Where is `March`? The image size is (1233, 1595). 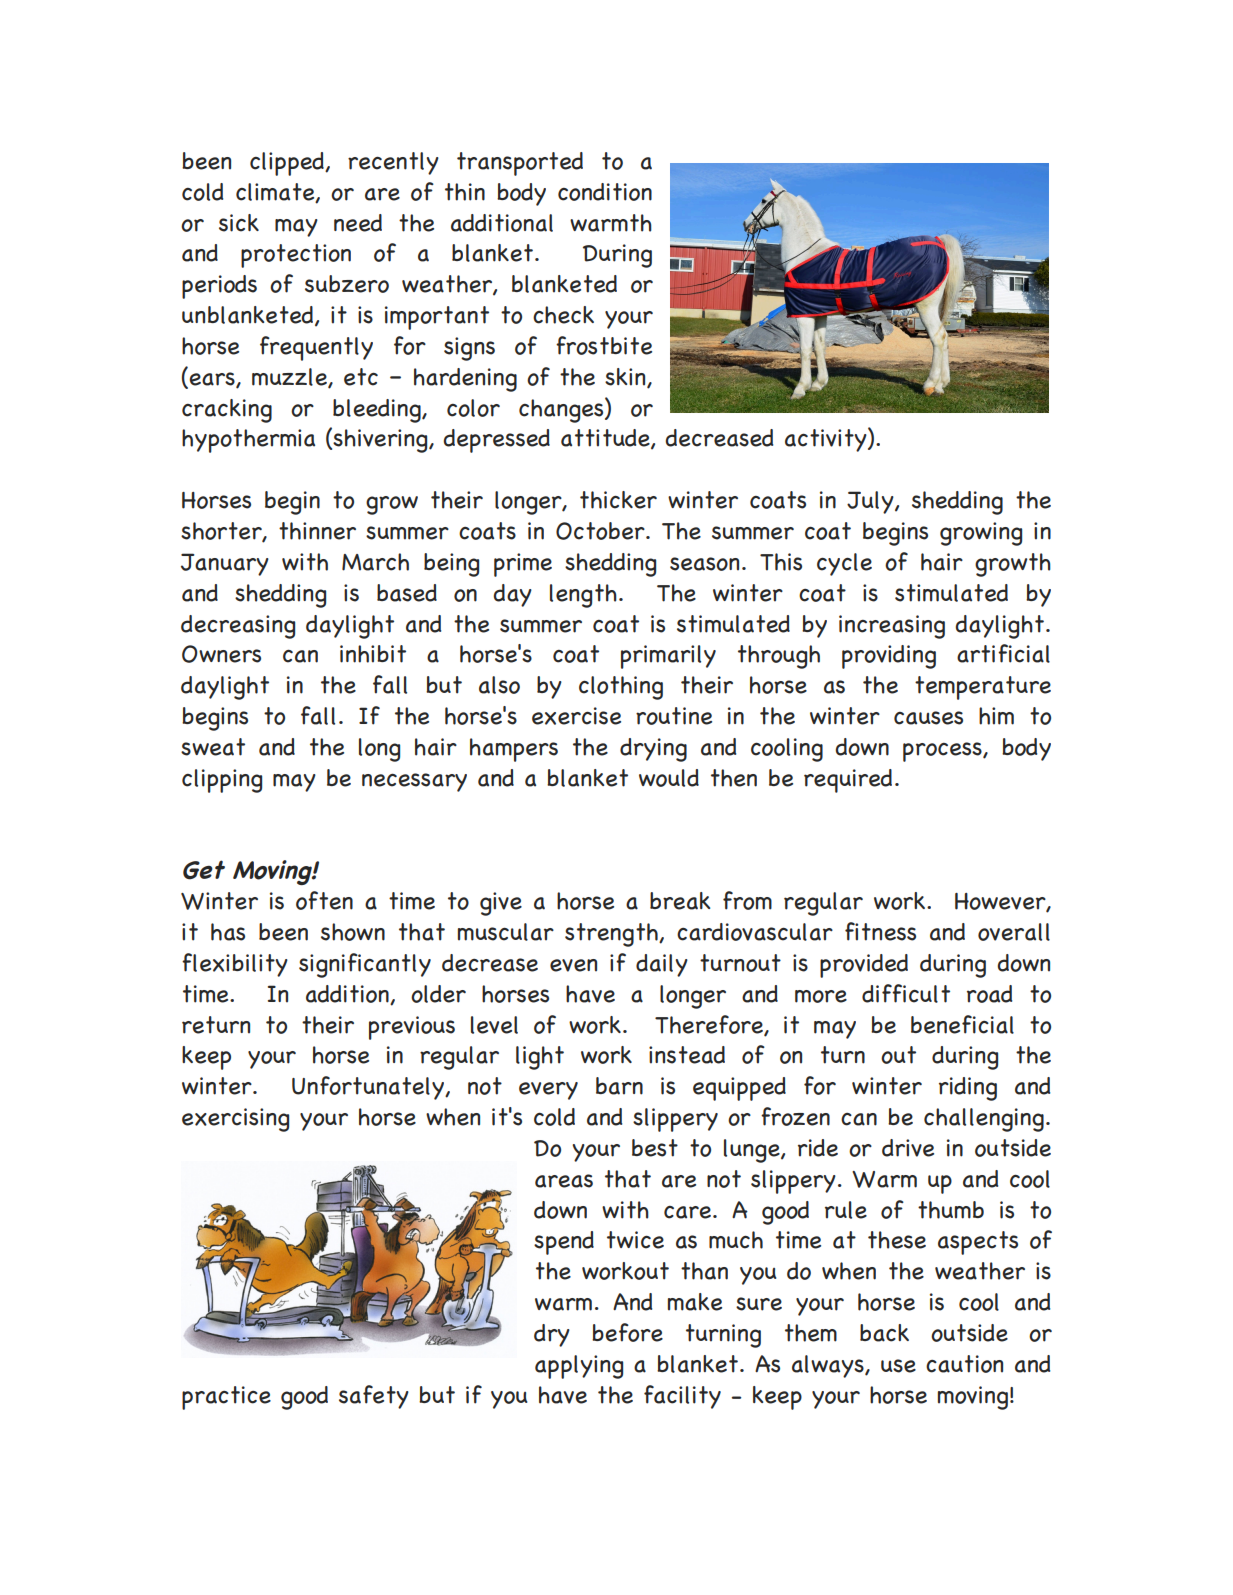
March is located at coordinates (375, 562).
